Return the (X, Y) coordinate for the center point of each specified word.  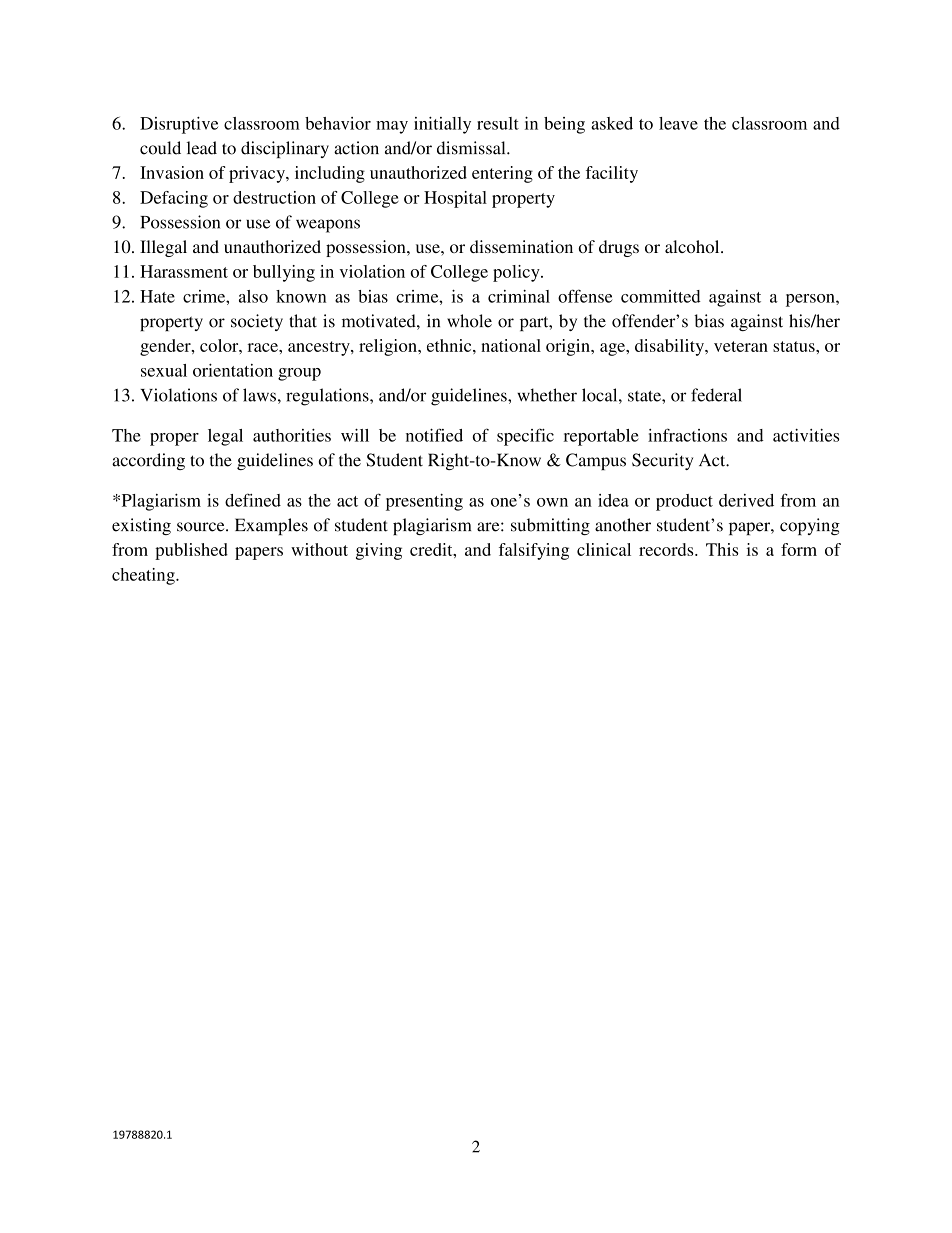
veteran (741, 346)
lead (202, 148)
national (511, 345)
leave (678, 123)
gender (166, 347)
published (191, 551)
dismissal (472, 148)
